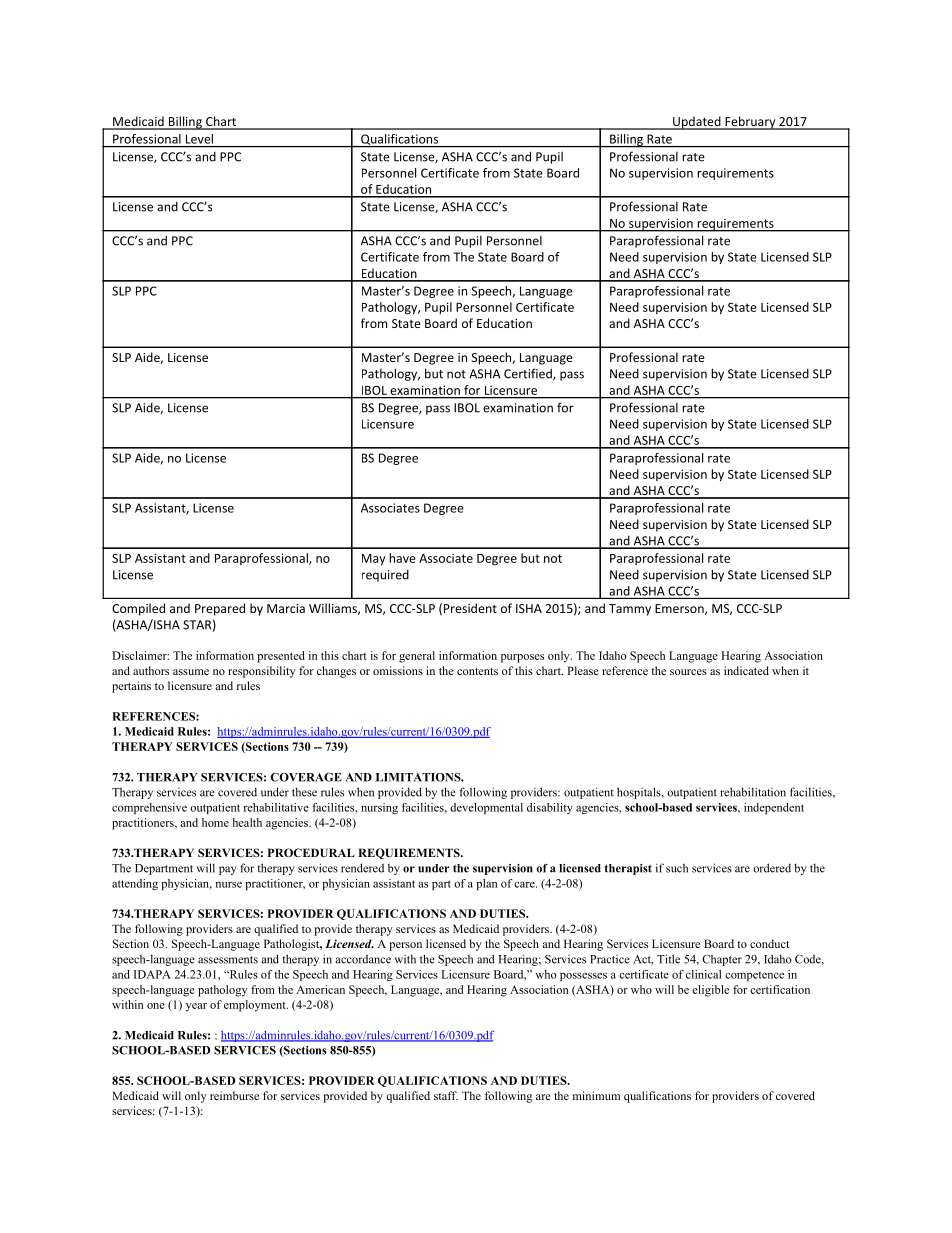 The image size is (952, 1233). Describe the element at coordinates (679, 608) in the screenshot. I see `Emerson` at that location.
